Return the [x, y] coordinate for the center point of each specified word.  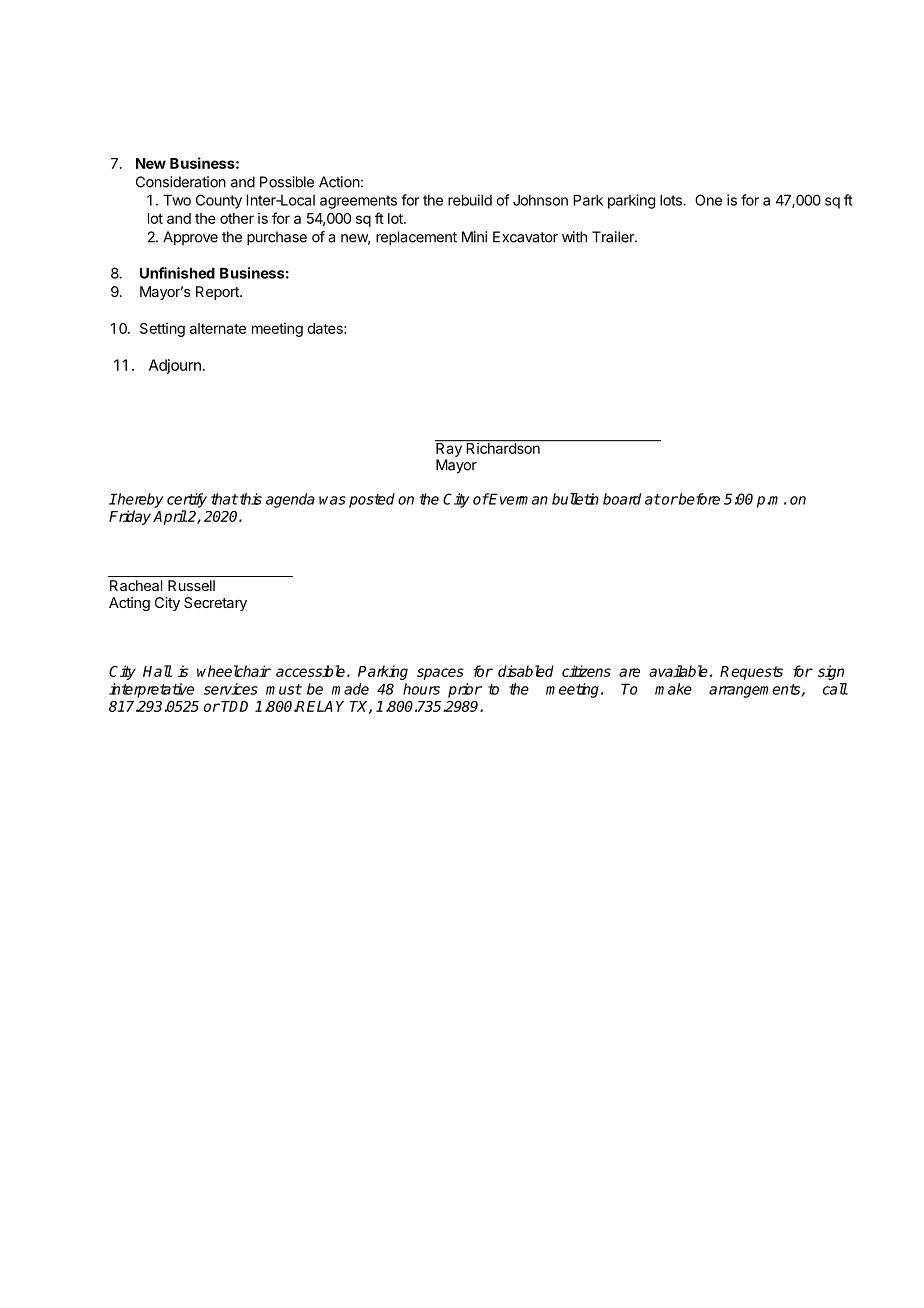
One [708, 200]
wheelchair [234, 671]
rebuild [470, 200]
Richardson [503, 447]
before [698, 499]
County [219, 201]
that [224, 499]
